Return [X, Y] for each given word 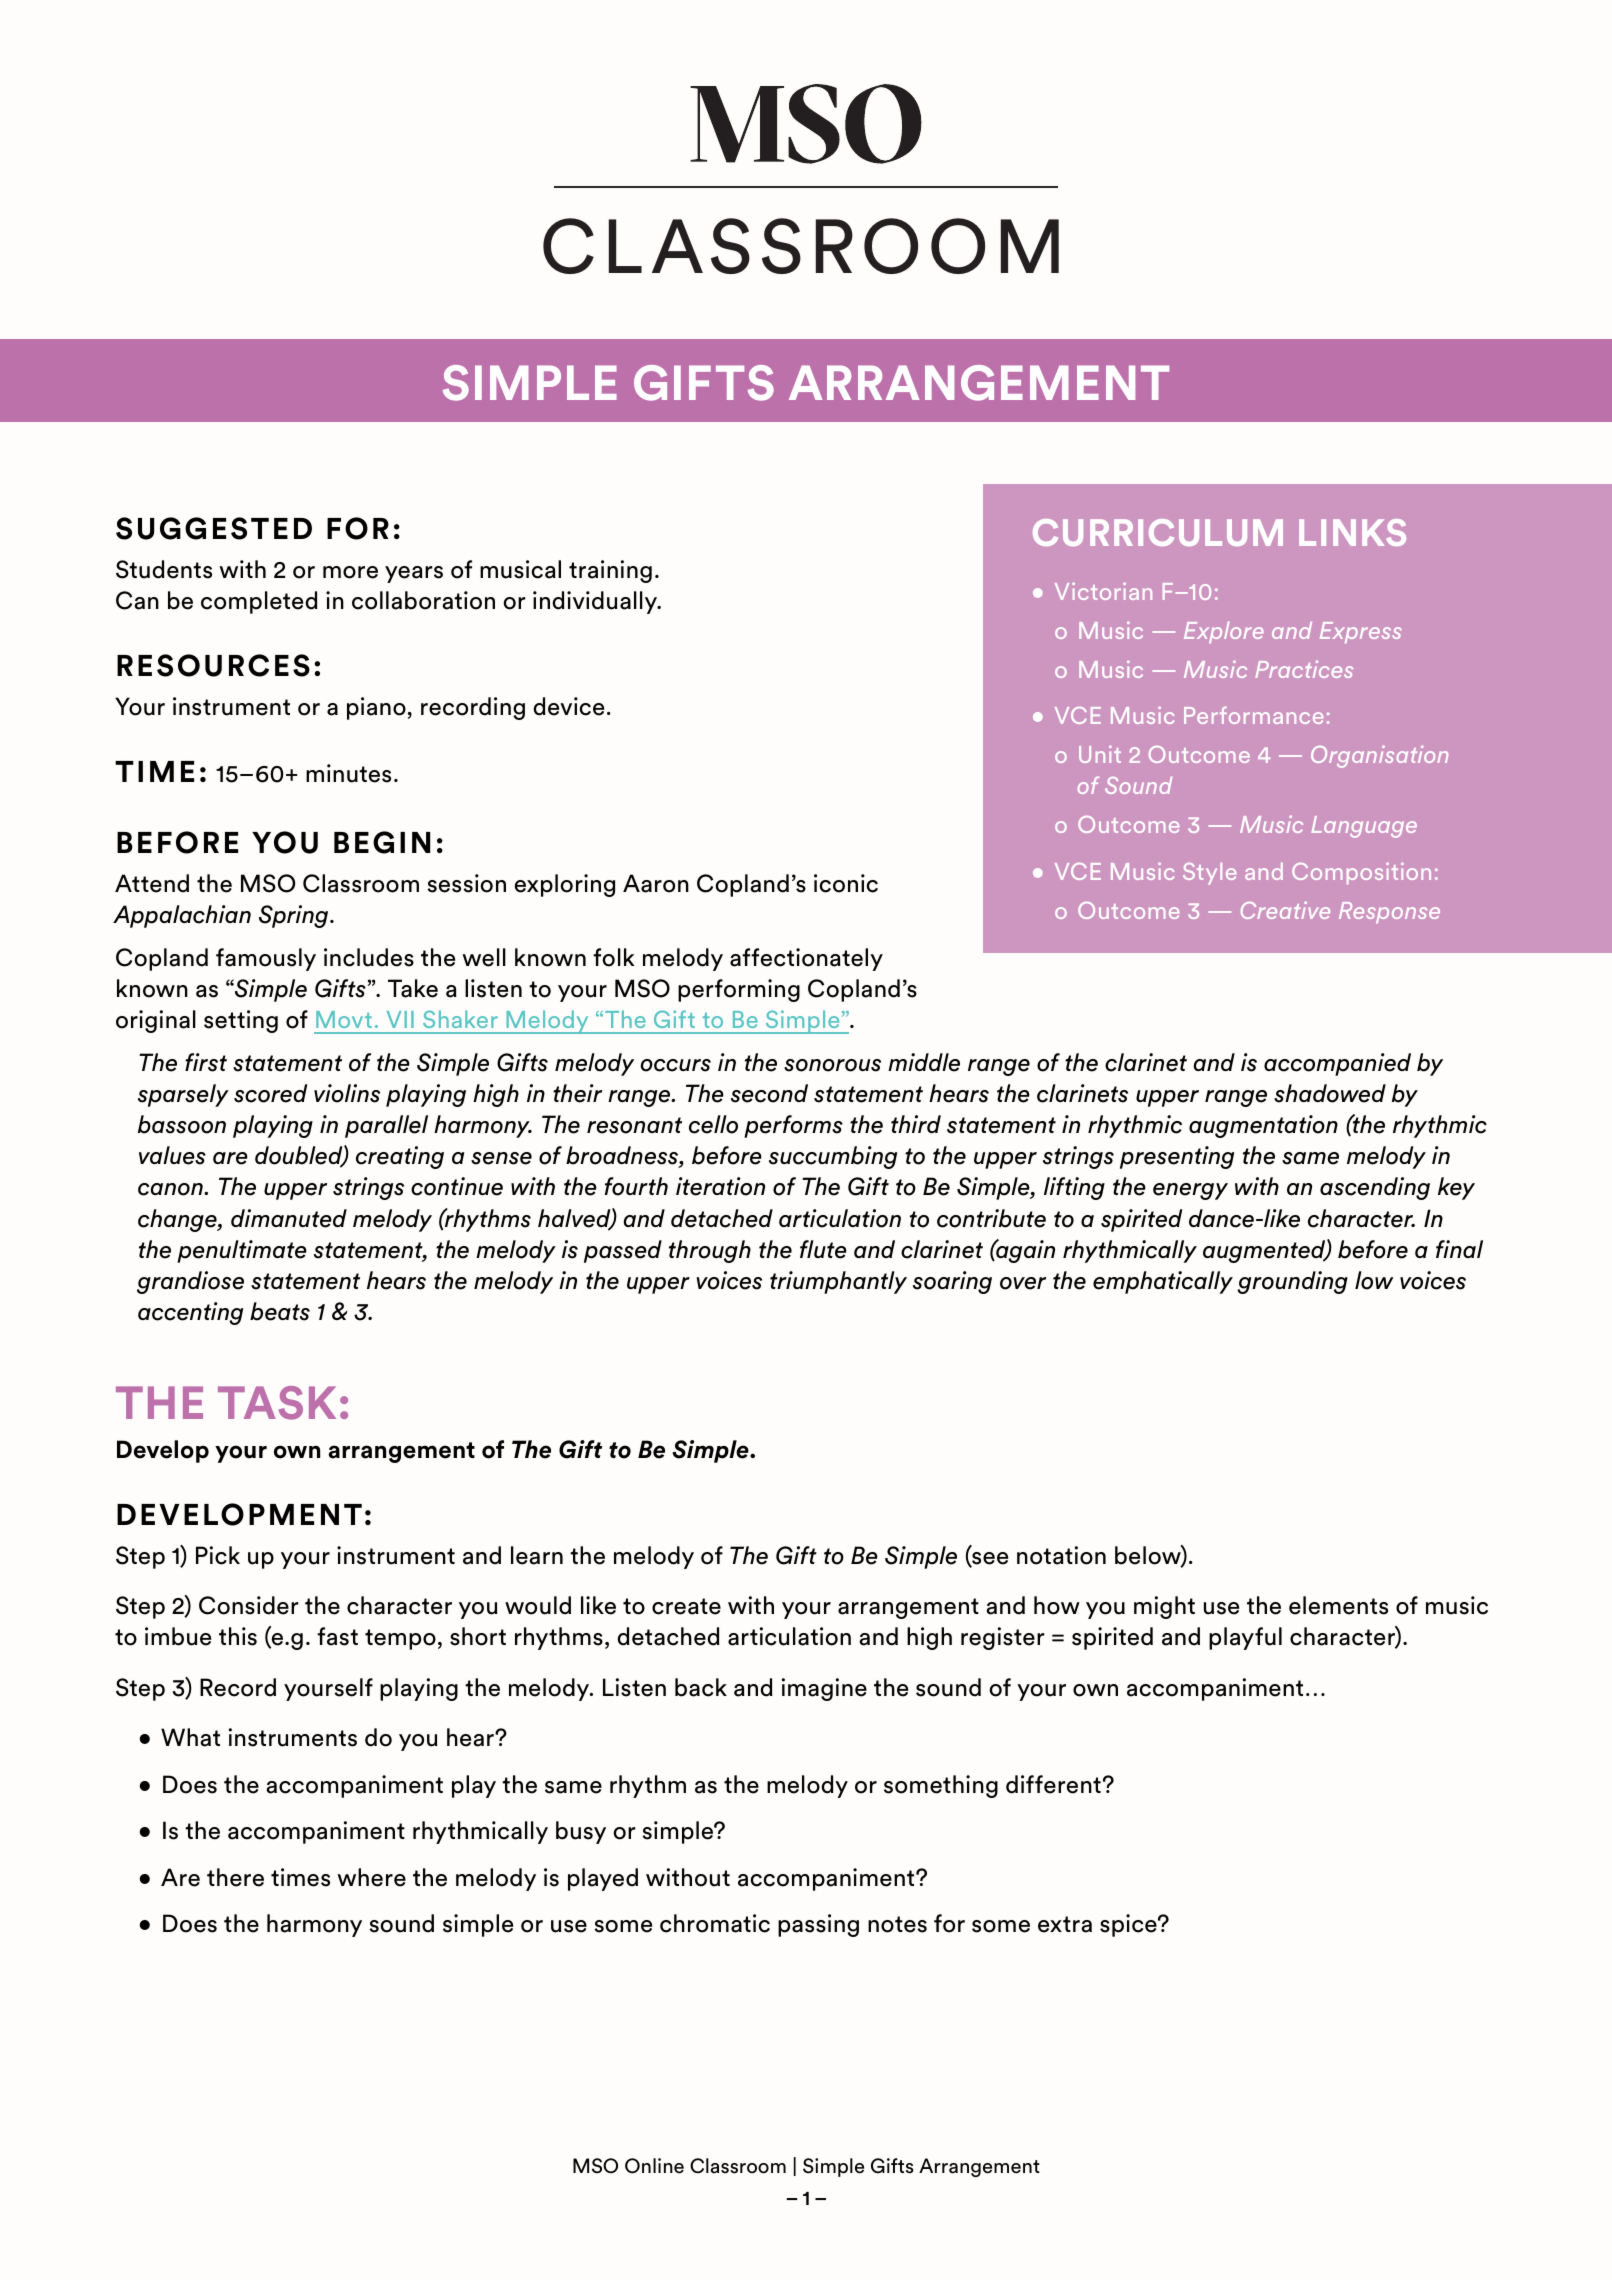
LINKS [1352, 532]
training [610, 571]
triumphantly [838, 1282]
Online [654, 2166]
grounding [1292, 1282]
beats [280, 1311]
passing [818, 1925]
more [350, 572]
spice [1129, 1925]
